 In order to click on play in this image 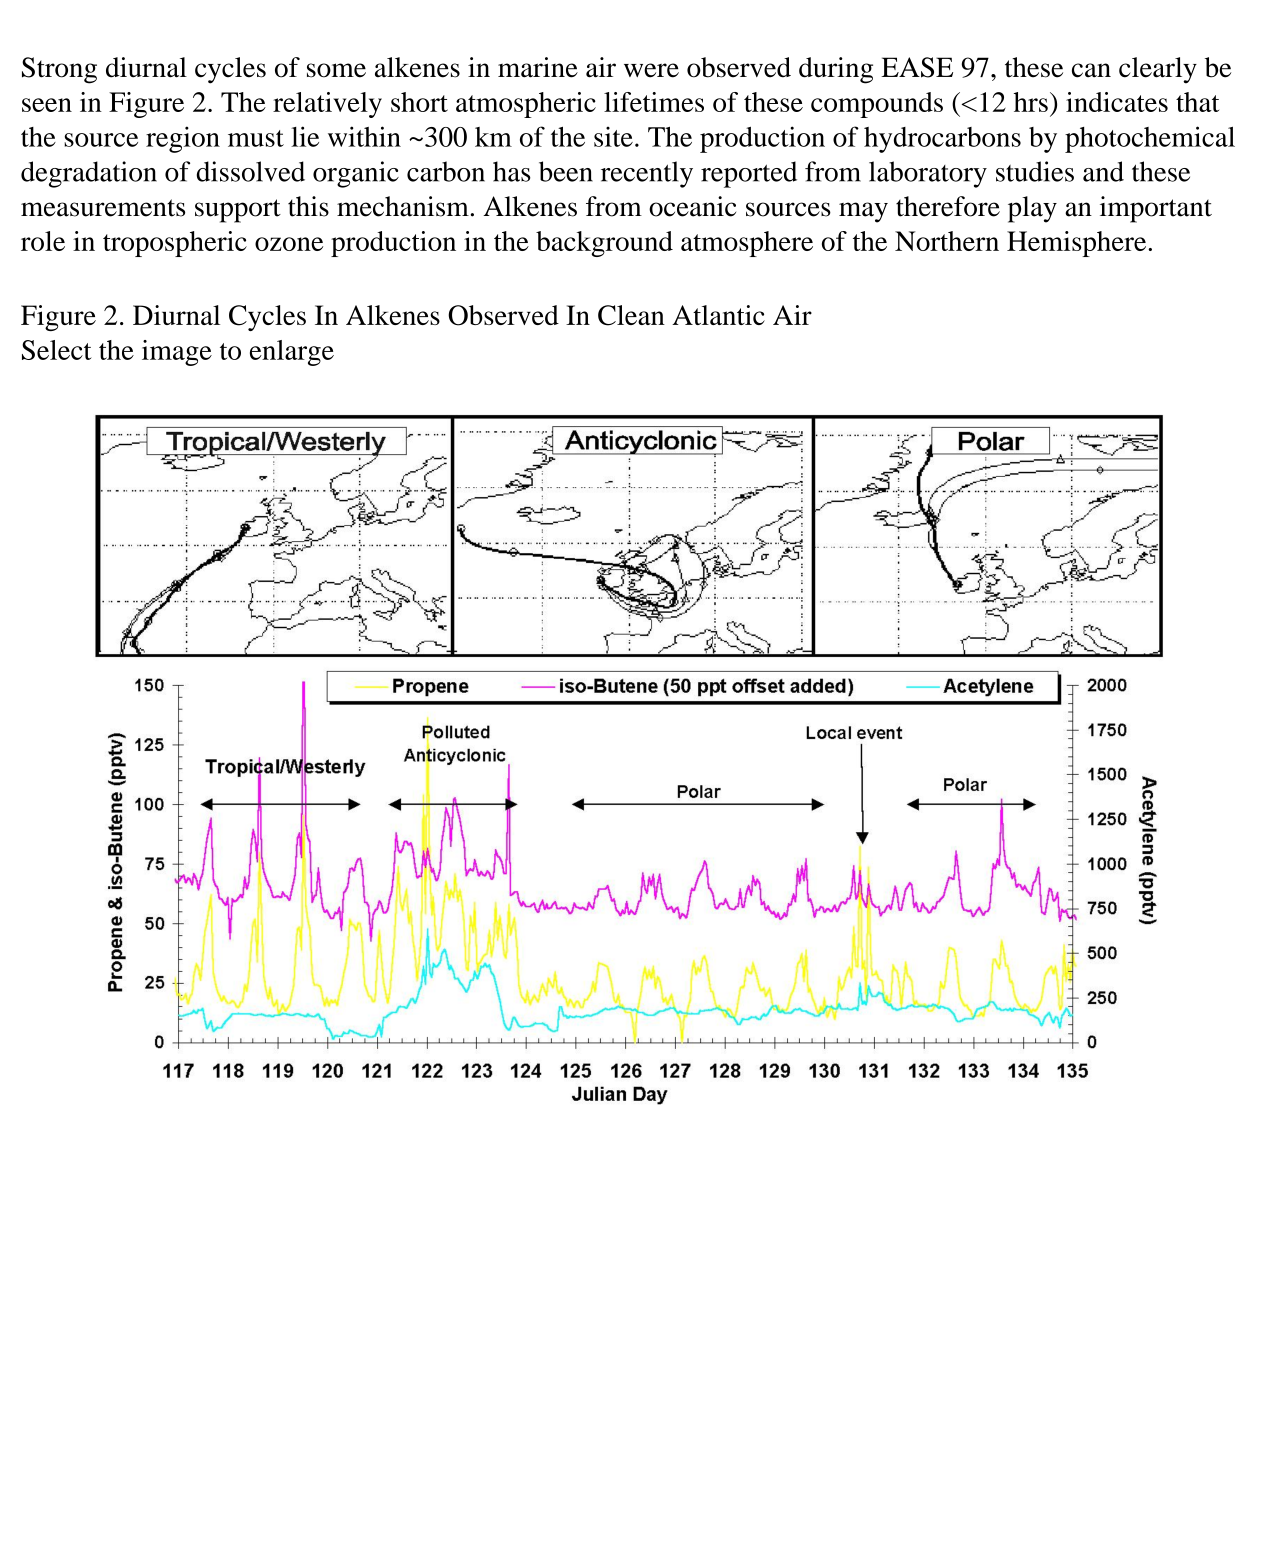, I will do `click(1032, 209)`.
